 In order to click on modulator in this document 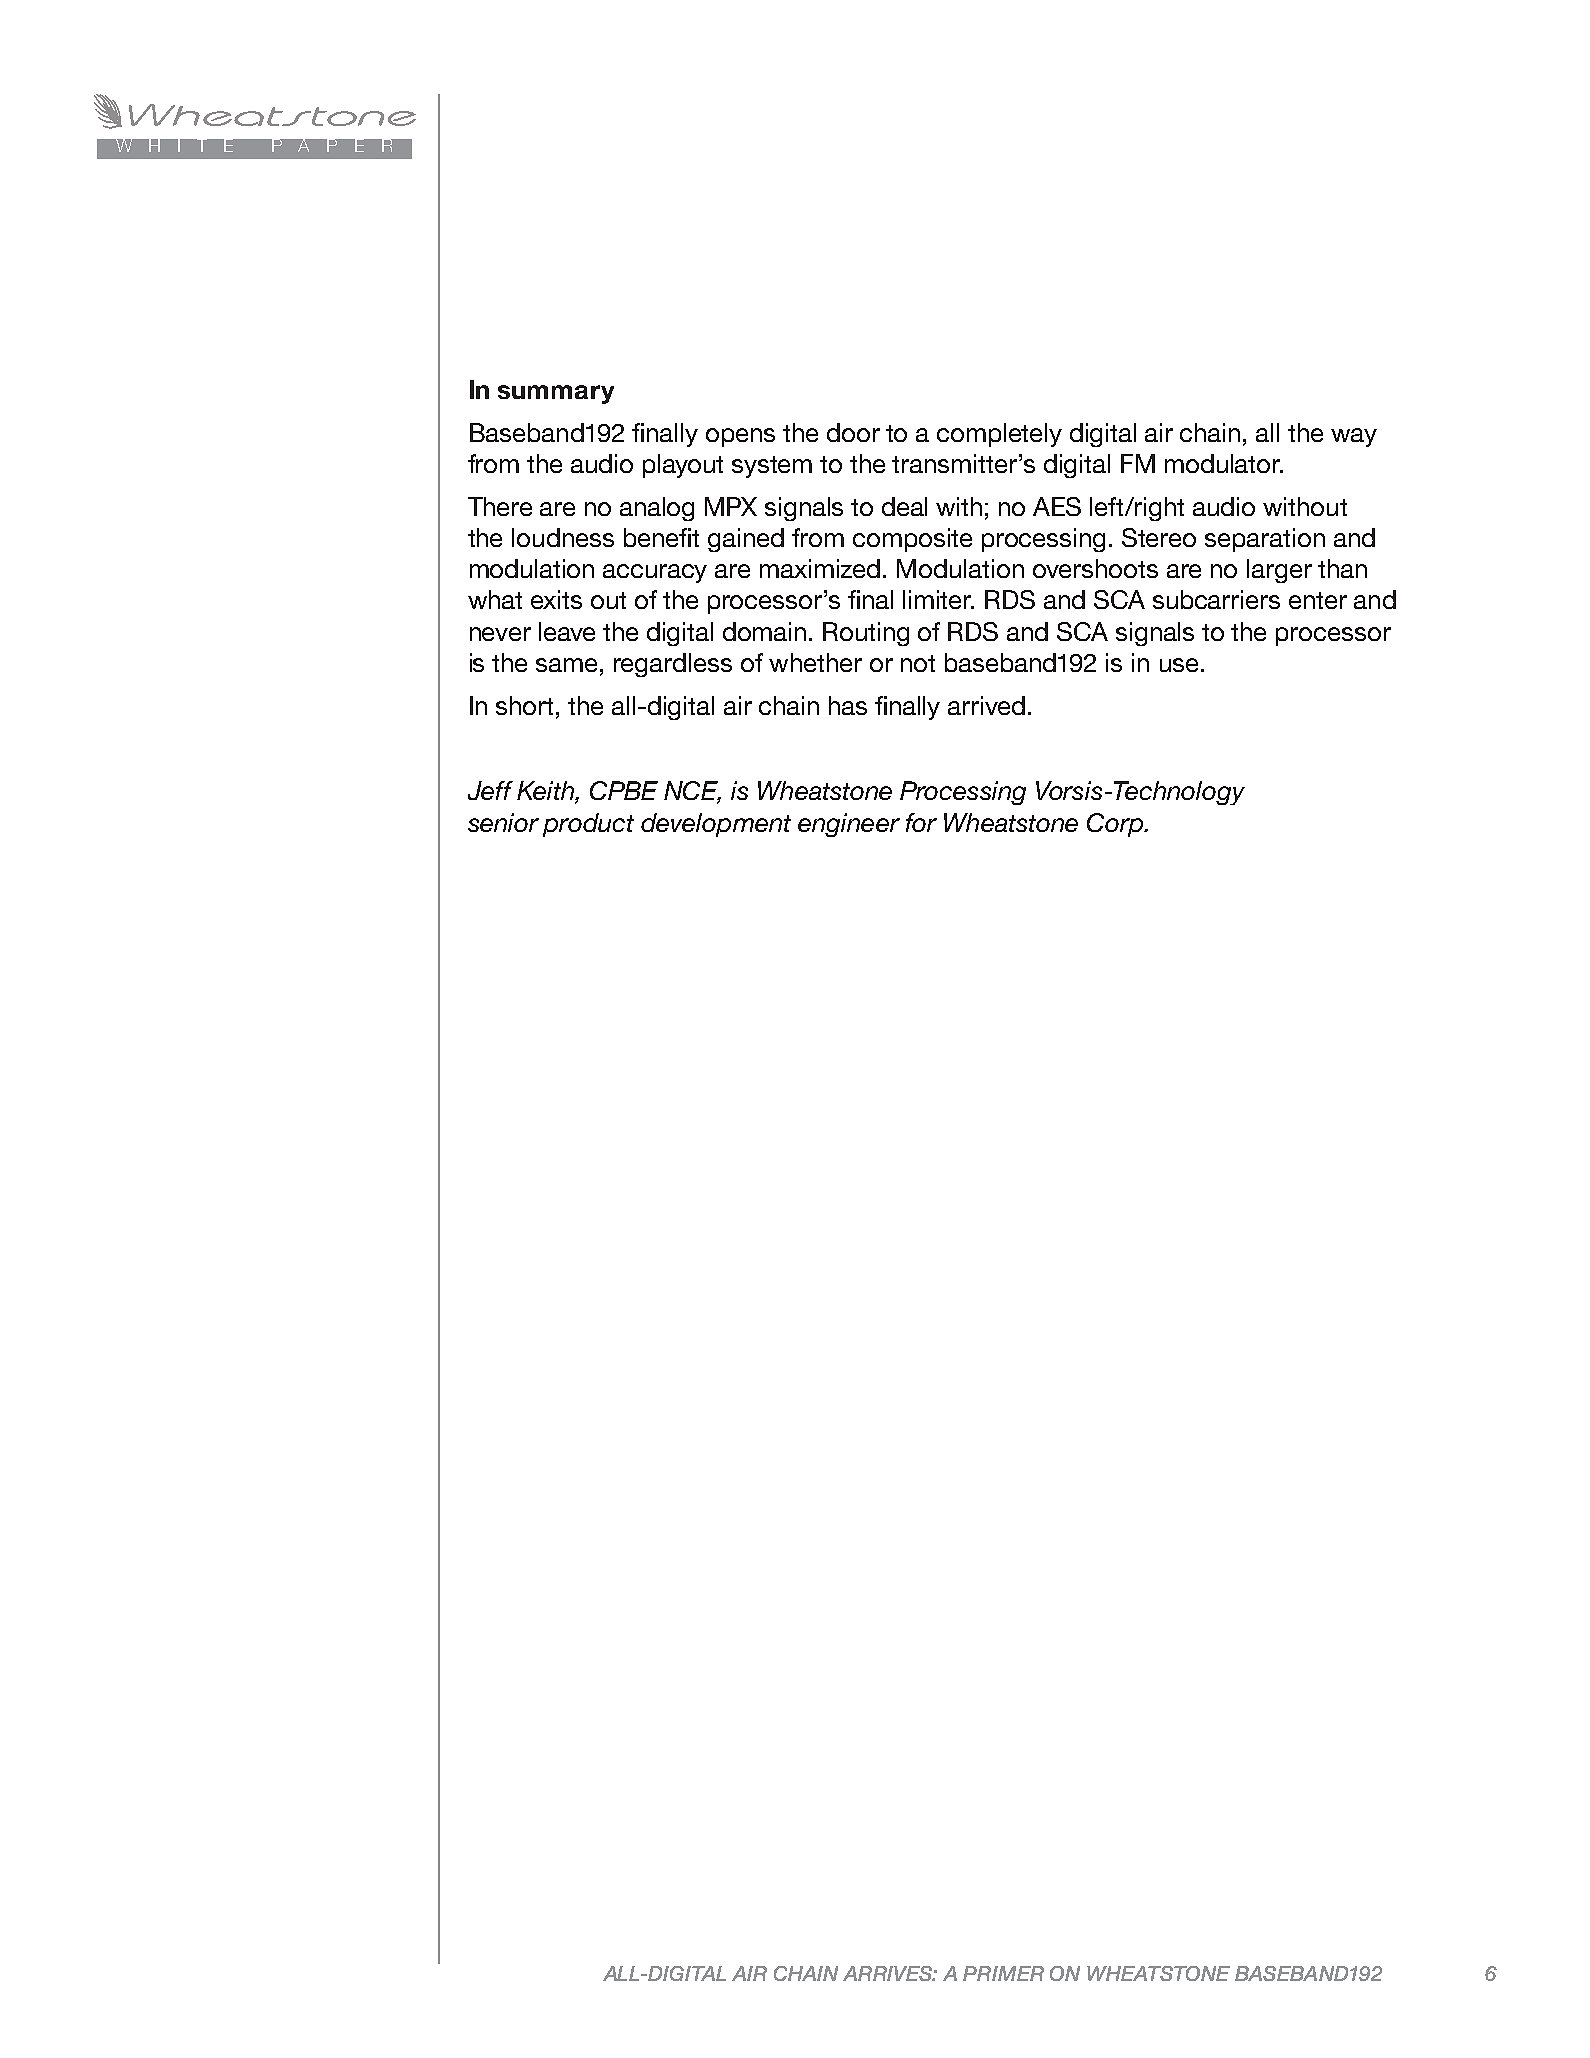, I will do `click(1224, 463)`.
